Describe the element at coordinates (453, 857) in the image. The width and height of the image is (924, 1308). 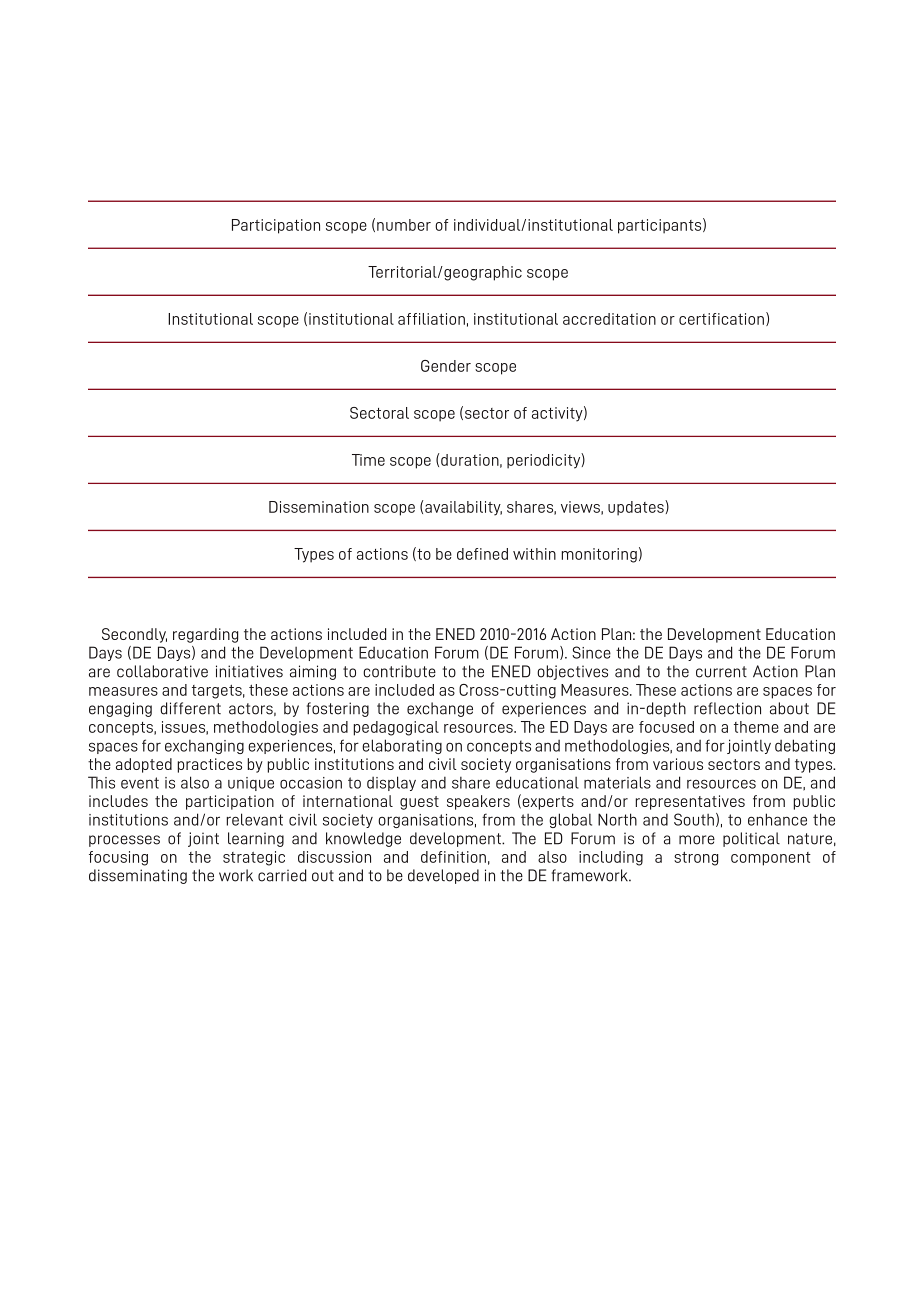
I see `definition` at that location.
